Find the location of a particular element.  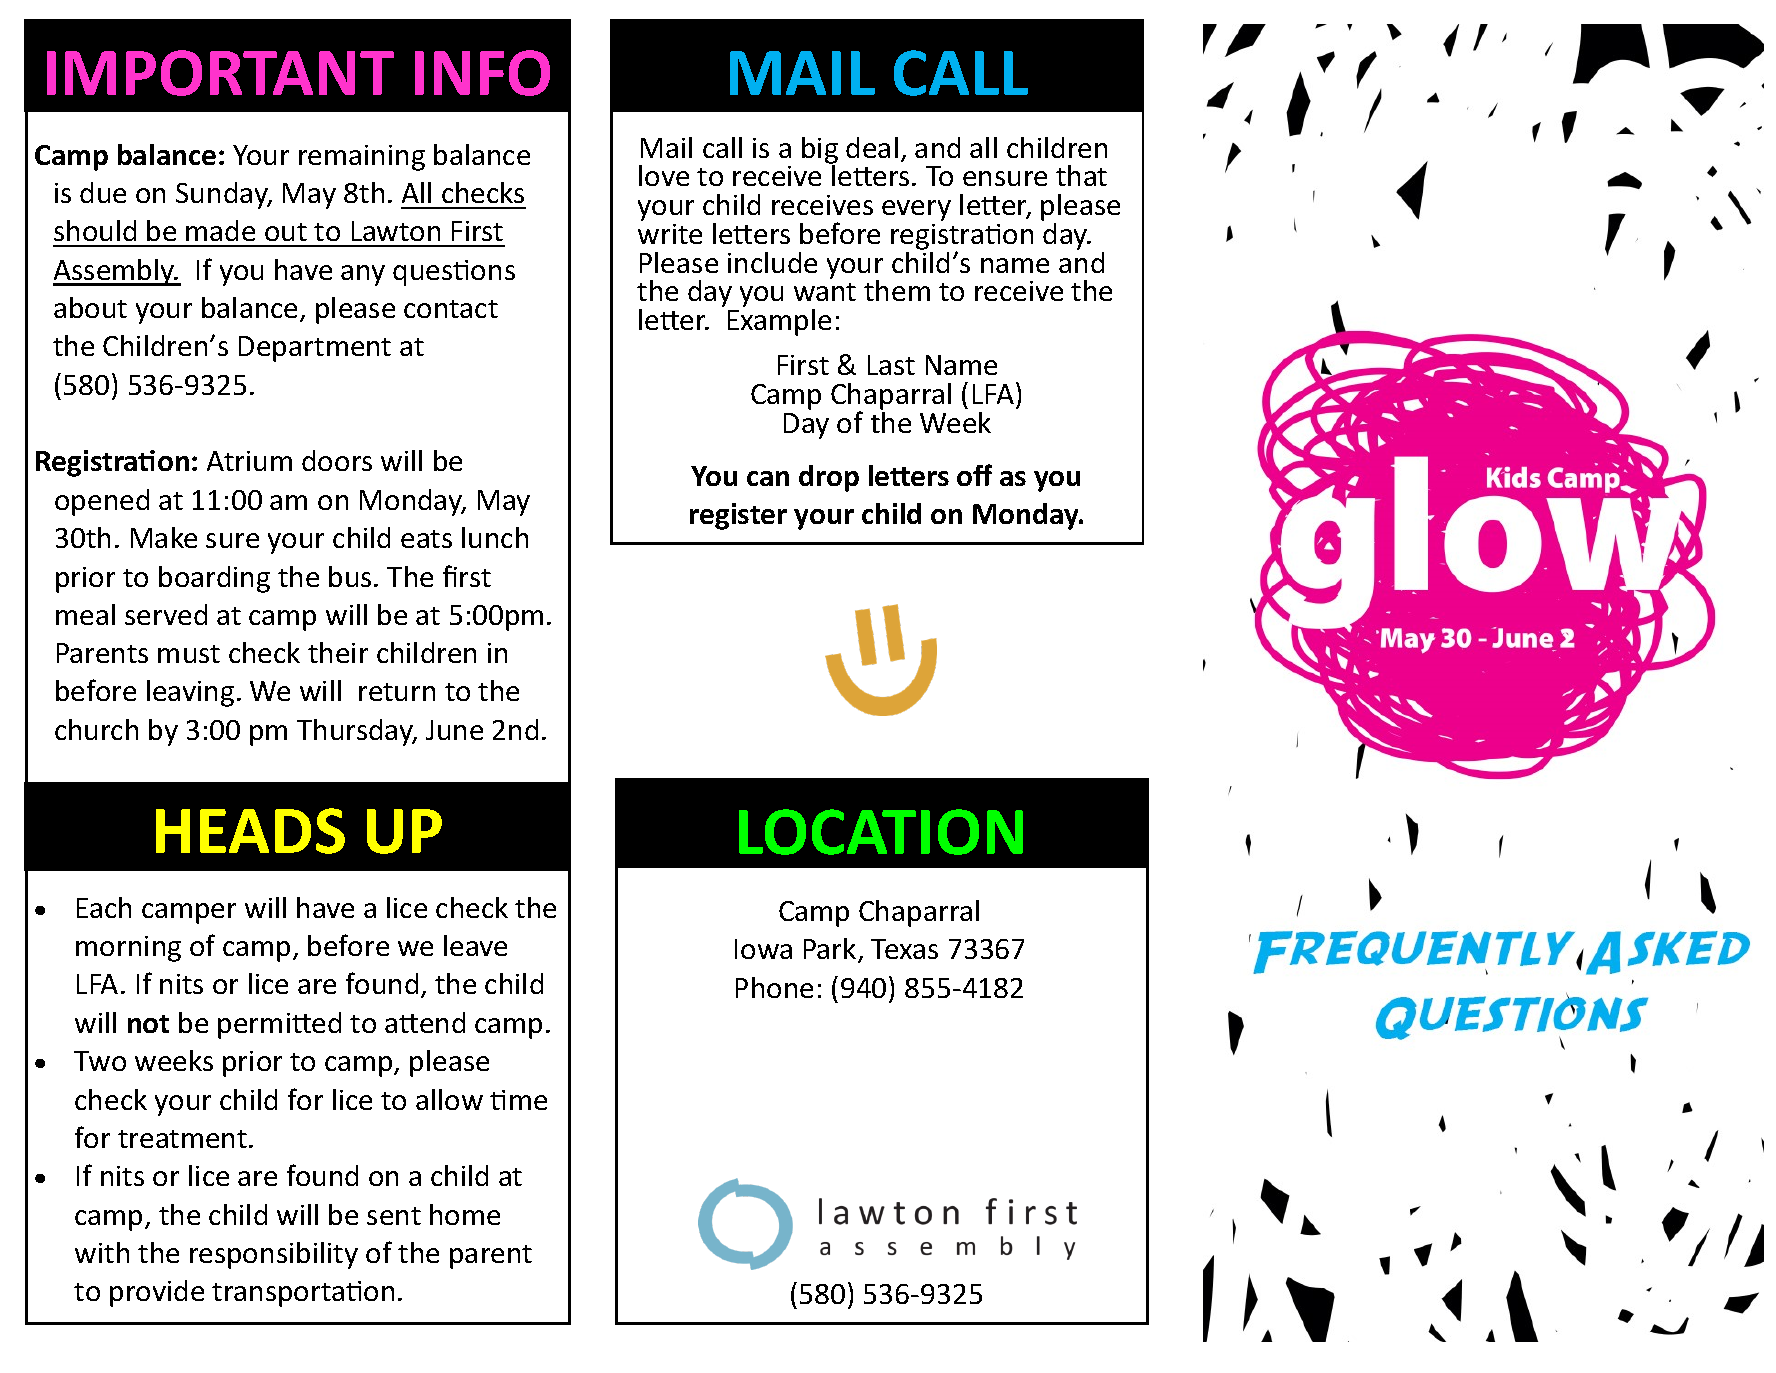

June is located at coordinates (454, 730).
